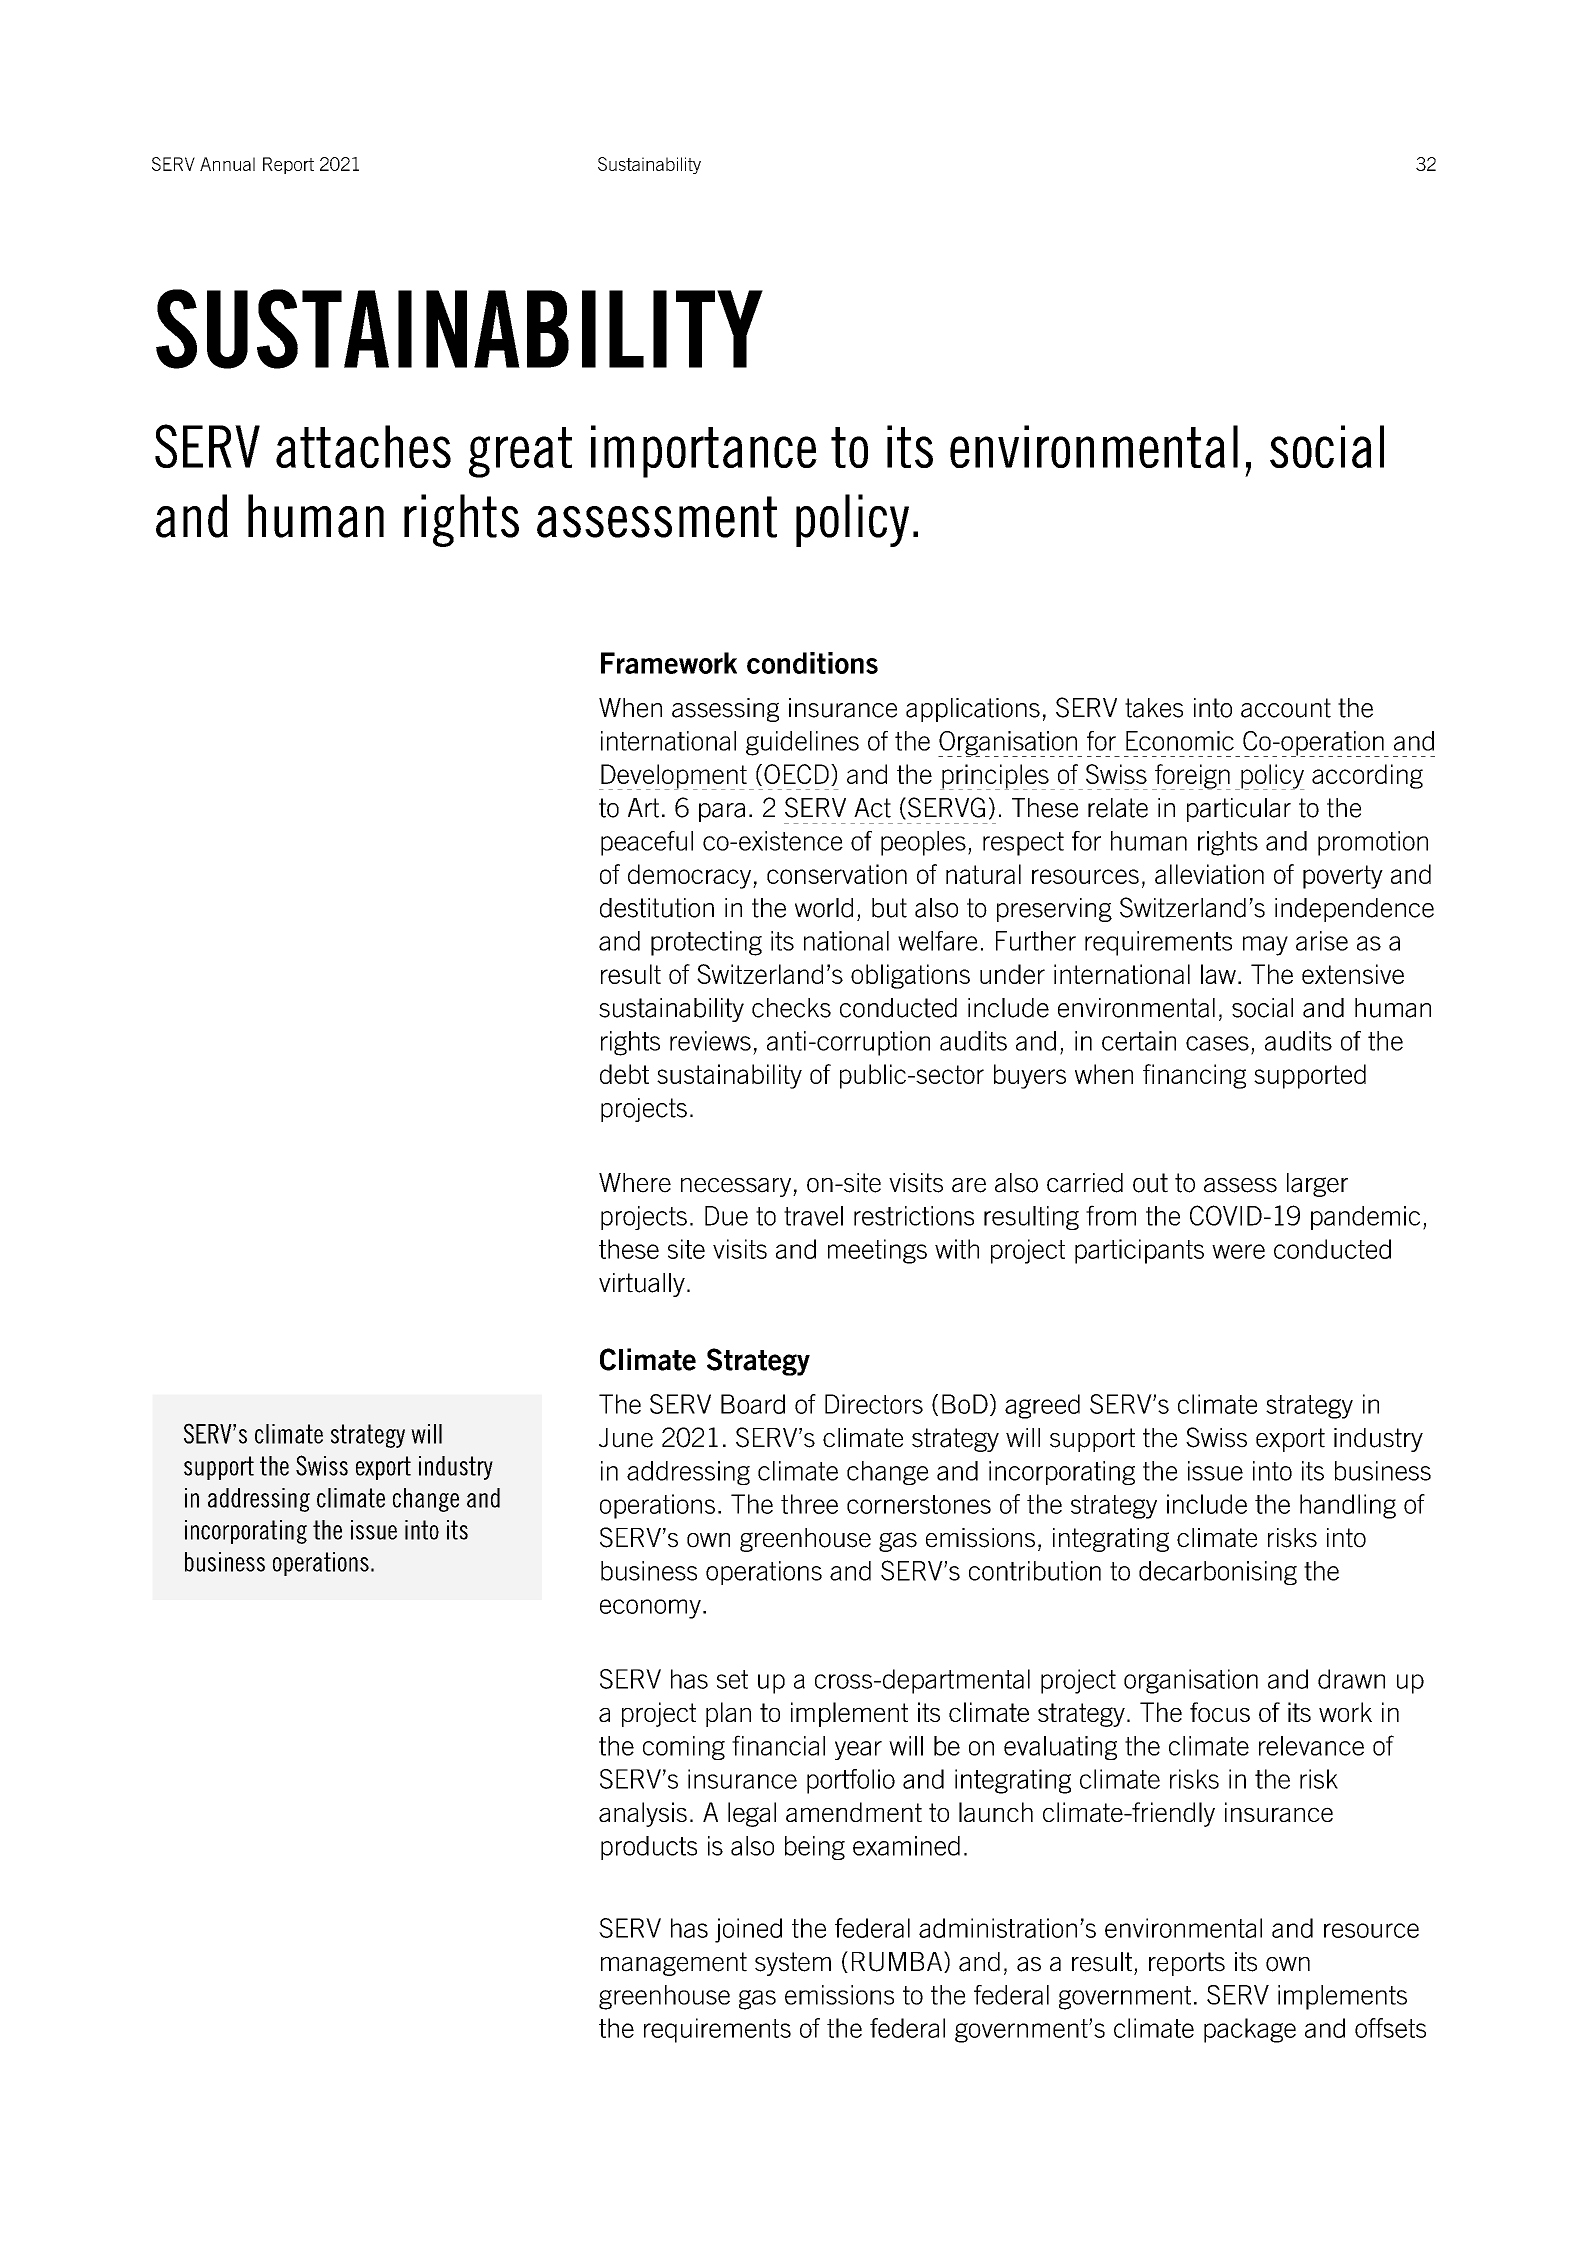 The width and height of the screenshot is (1588, 2245). Describe the element at coordinates (626, 1438) in the screenshot. I see `June` at that location.
